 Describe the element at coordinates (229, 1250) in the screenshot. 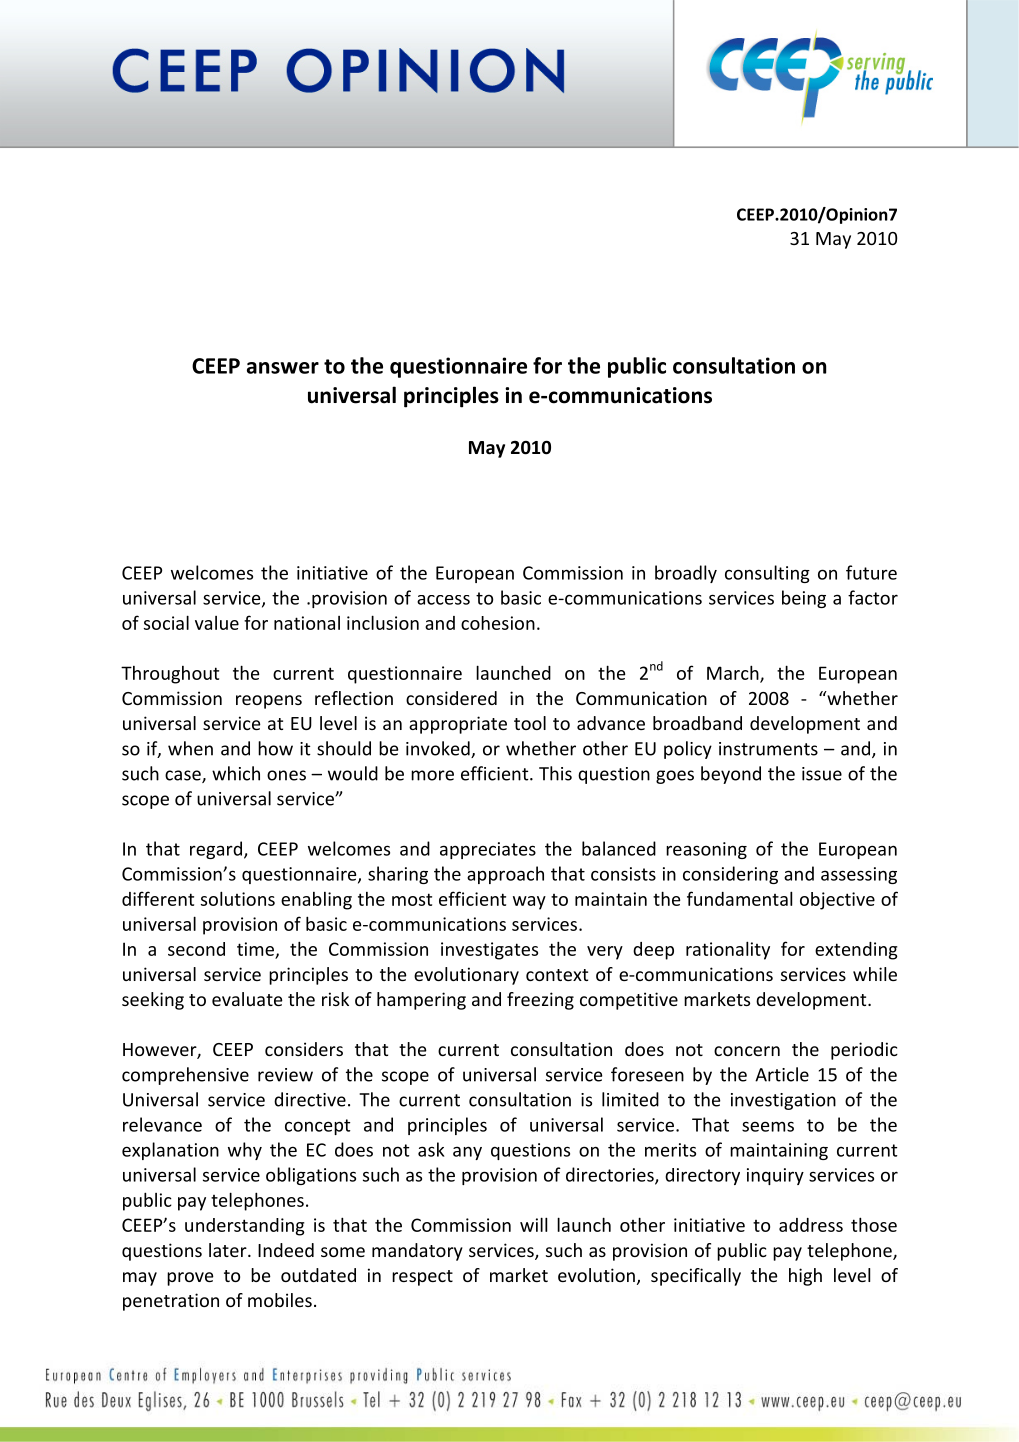

I see `later` at that location.
